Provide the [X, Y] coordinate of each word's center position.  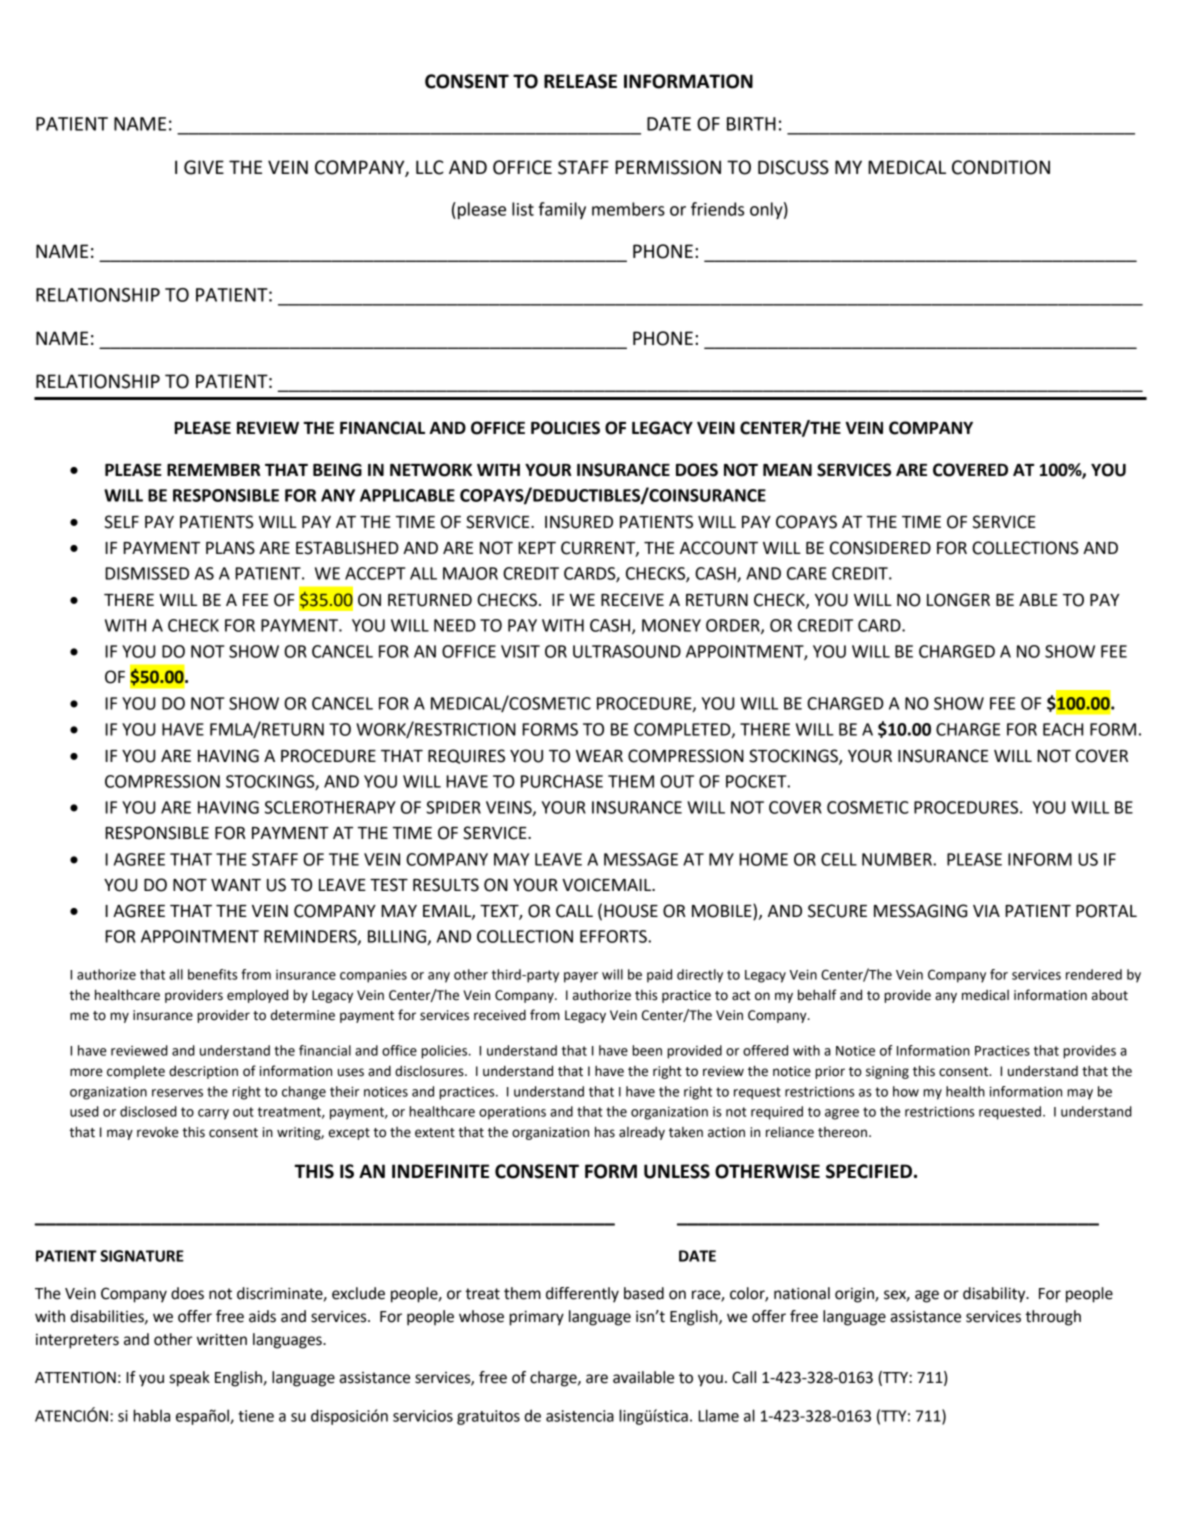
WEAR [599, 756]
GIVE [204, 167]
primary [536, 1318]
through [1053, 1318]
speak [190, 1379]
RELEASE [580, 81]
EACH [1063, 729]
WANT [236, 885]
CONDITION [1001, 167]
